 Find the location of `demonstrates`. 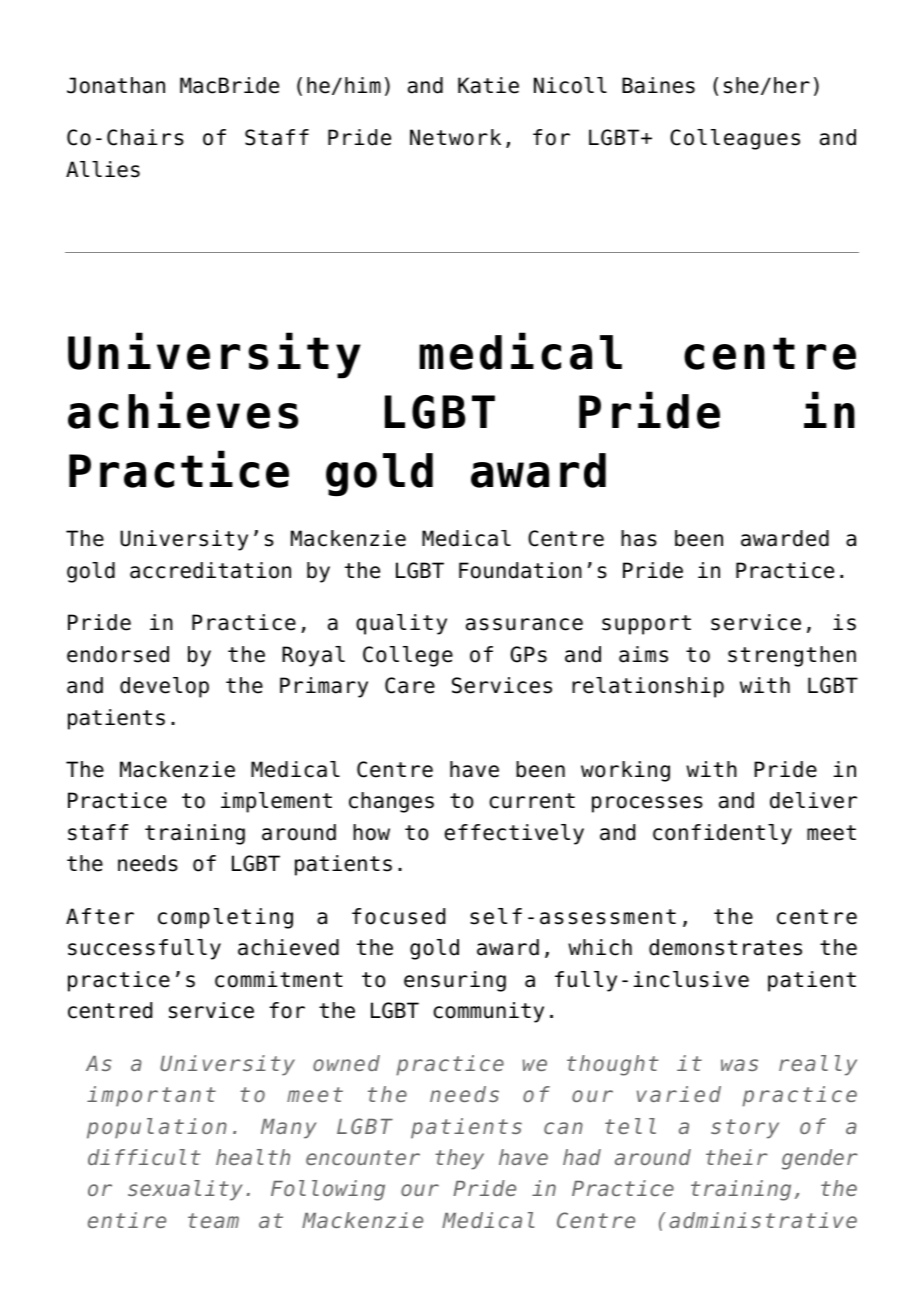

demonstrates is located at coordinates (725, 947).
